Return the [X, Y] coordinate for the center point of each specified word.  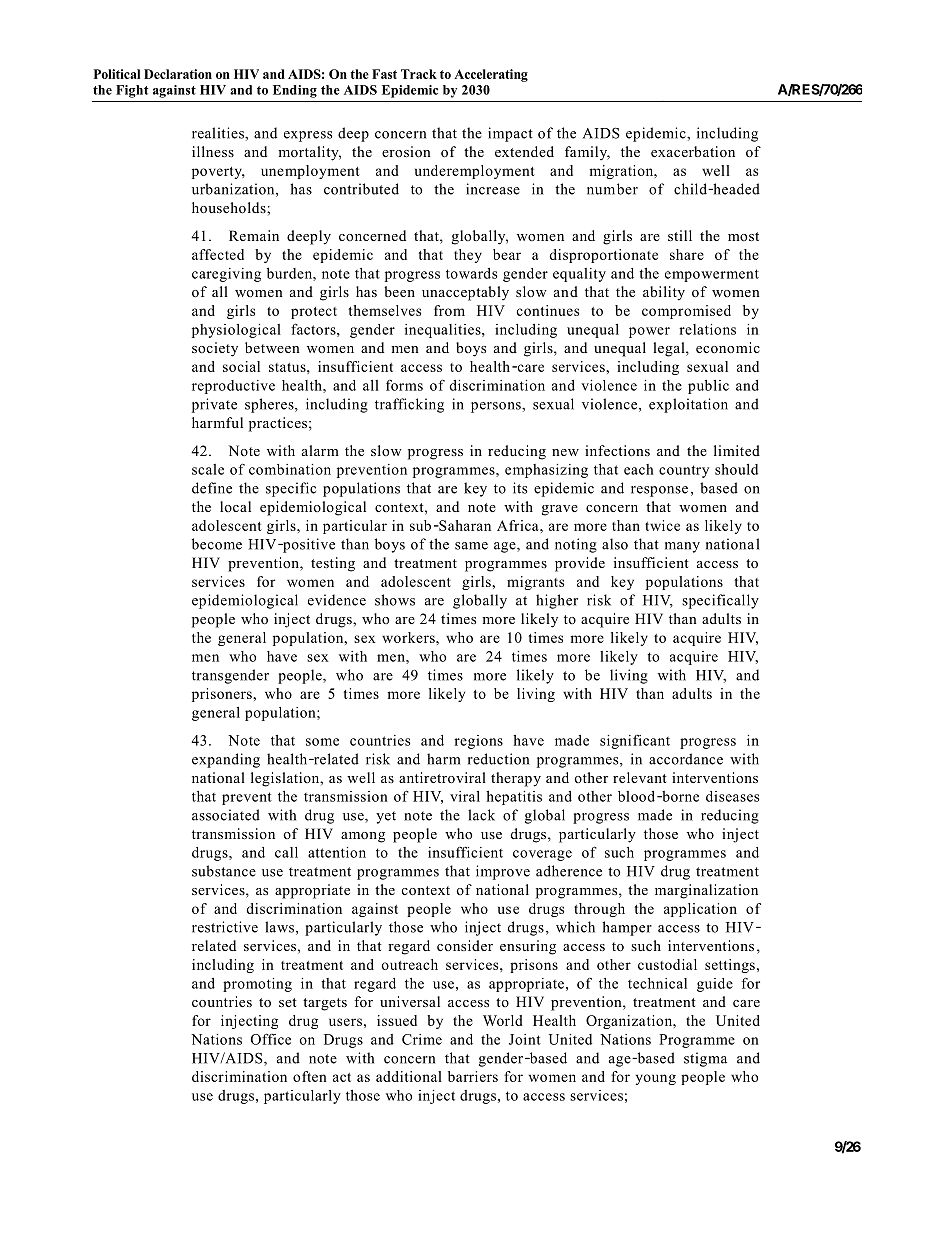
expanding [226, 760]
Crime [422, 1039]
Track [419, 74]
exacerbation [693, 151]
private [214, 405]
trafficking [409, 405]
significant [635, 741]
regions [478, 742]
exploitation [688, 405]
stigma [705, 1059]
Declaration [178, 74]
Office [271, 1039]
